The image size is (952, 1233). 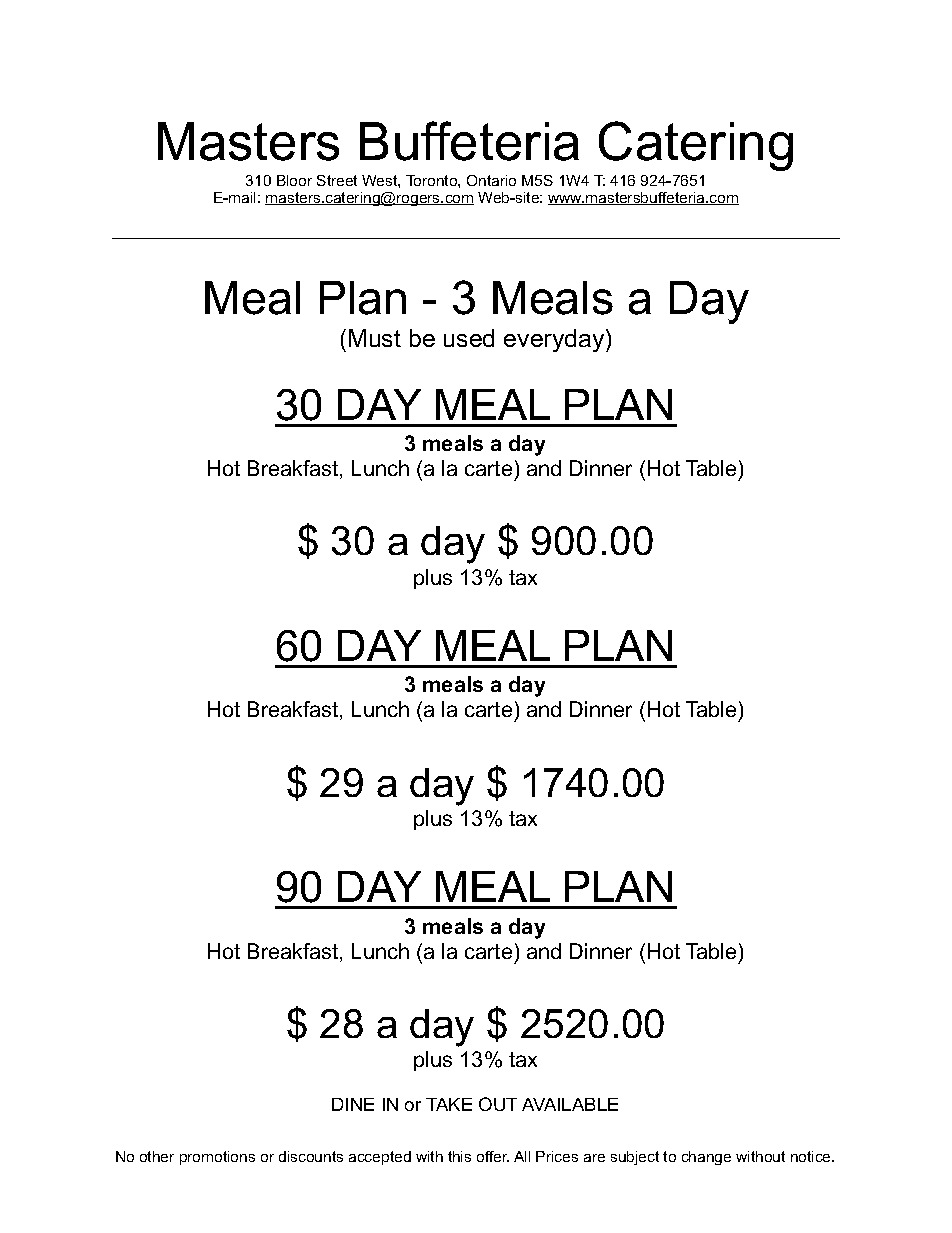 I want to click on AVAILABLE, so click(x=570, y=1104).
